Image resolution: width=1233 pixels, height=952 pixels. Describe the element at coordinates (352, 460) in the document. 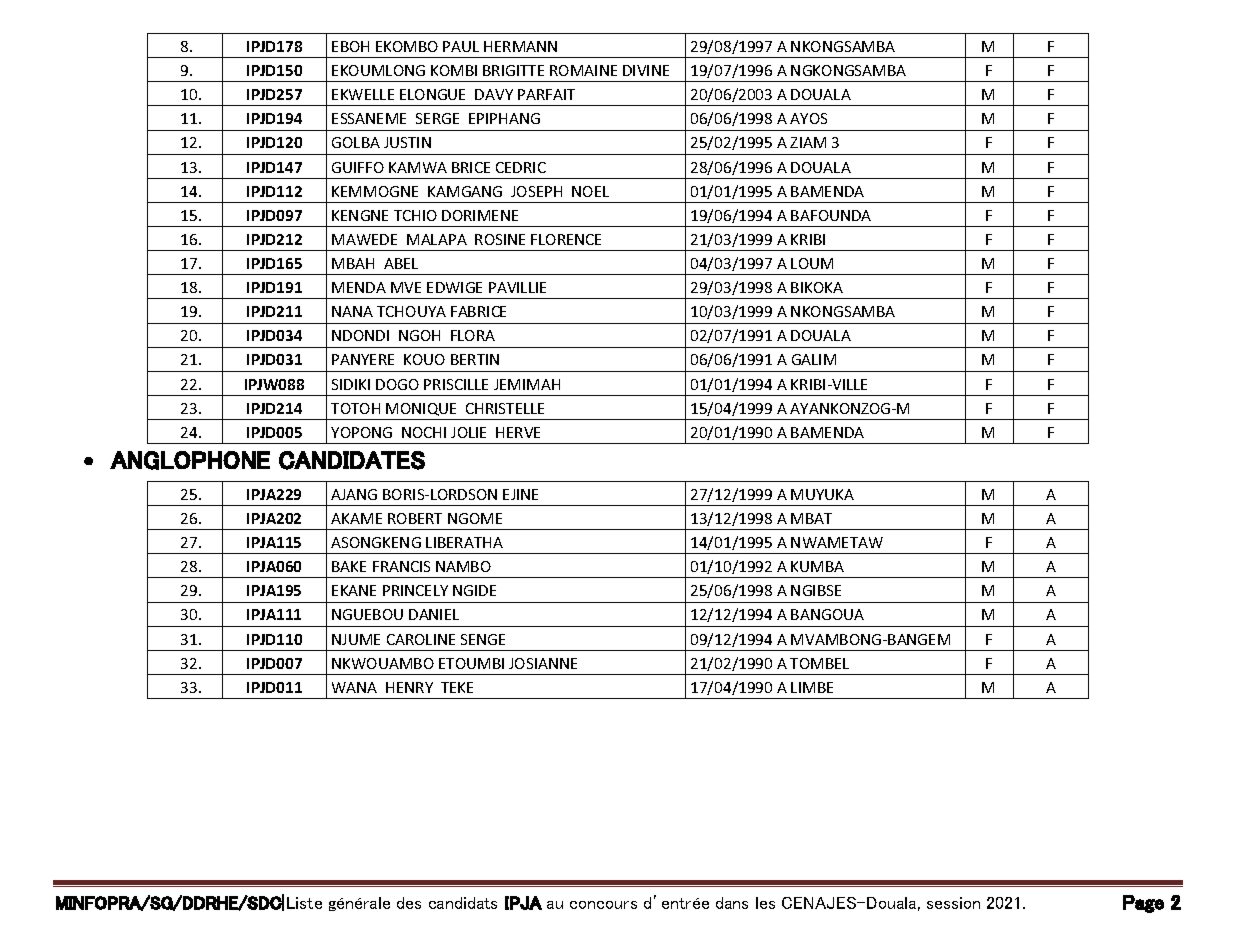

I see `CANDIDATES` at that location.
